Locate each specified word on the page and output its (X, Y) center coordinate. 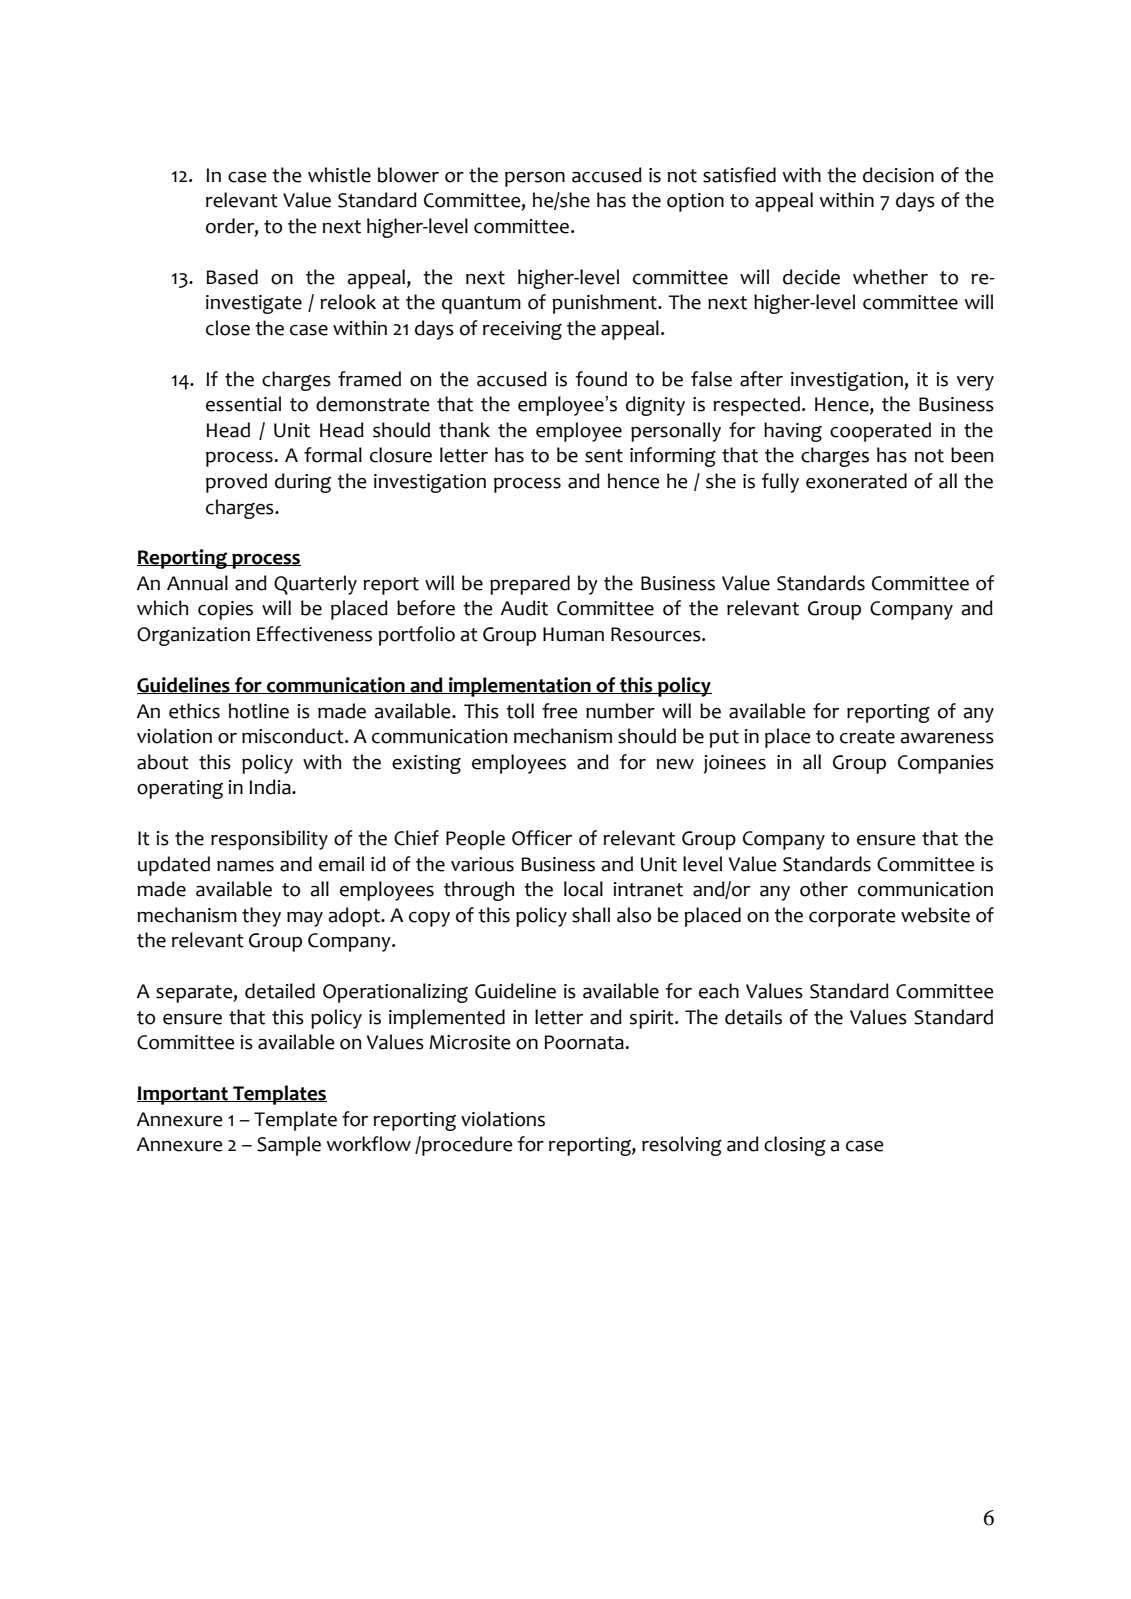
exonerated (856, 481)
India (271, 787)
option (695, 202)
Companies (946, 764)
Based (232, 277)
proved (236, 483)
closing (795, 1146)
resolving (682, 1146)
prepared (530, 585)
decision (898, 175)
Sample (289, 1146)
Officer (542, 838)
